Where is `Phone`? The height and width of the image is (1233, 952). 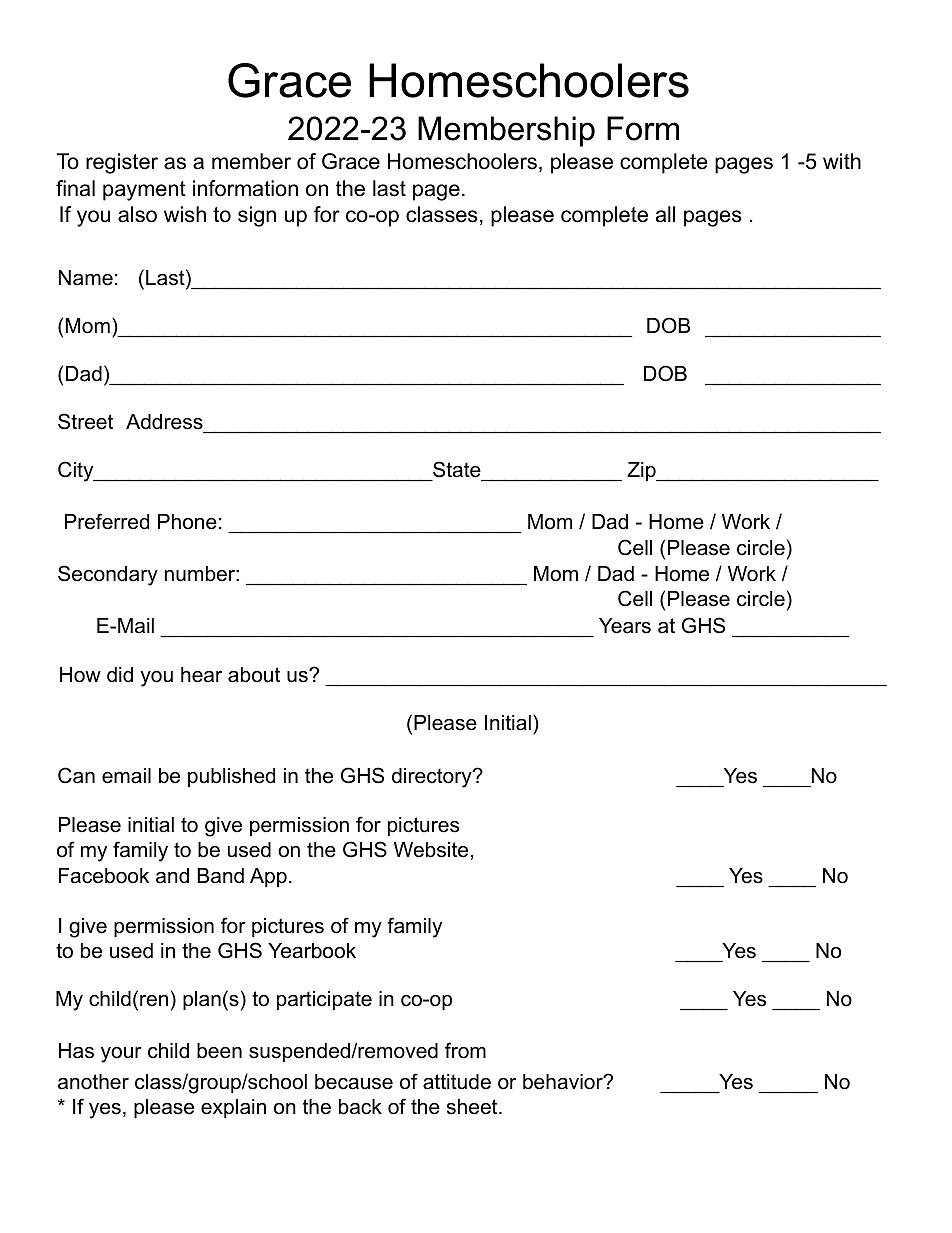
Phone is located at coordinates (187, 522).
